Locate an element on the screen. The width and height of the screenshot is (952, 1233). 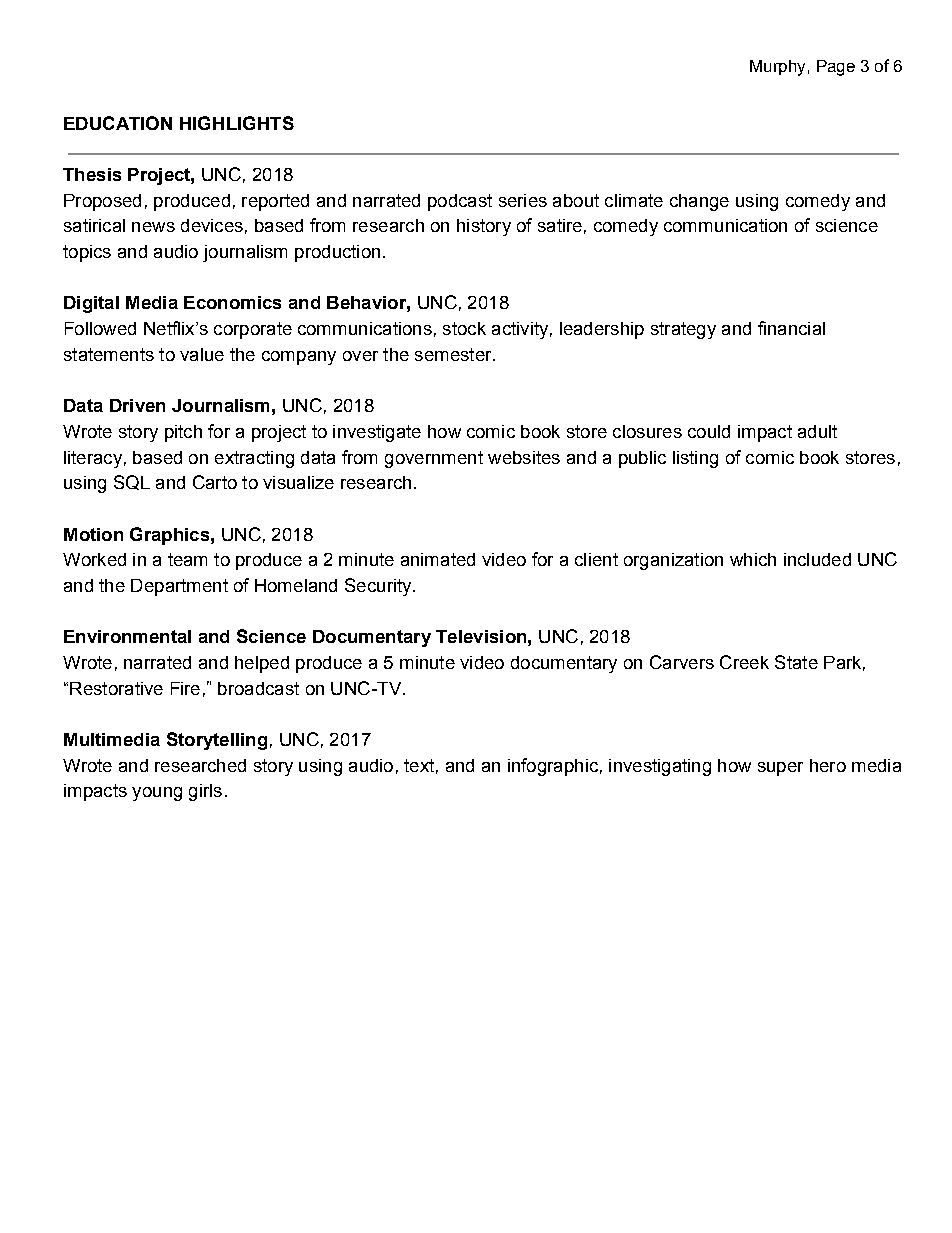
Murphy is located at coordinates (777, 68).
